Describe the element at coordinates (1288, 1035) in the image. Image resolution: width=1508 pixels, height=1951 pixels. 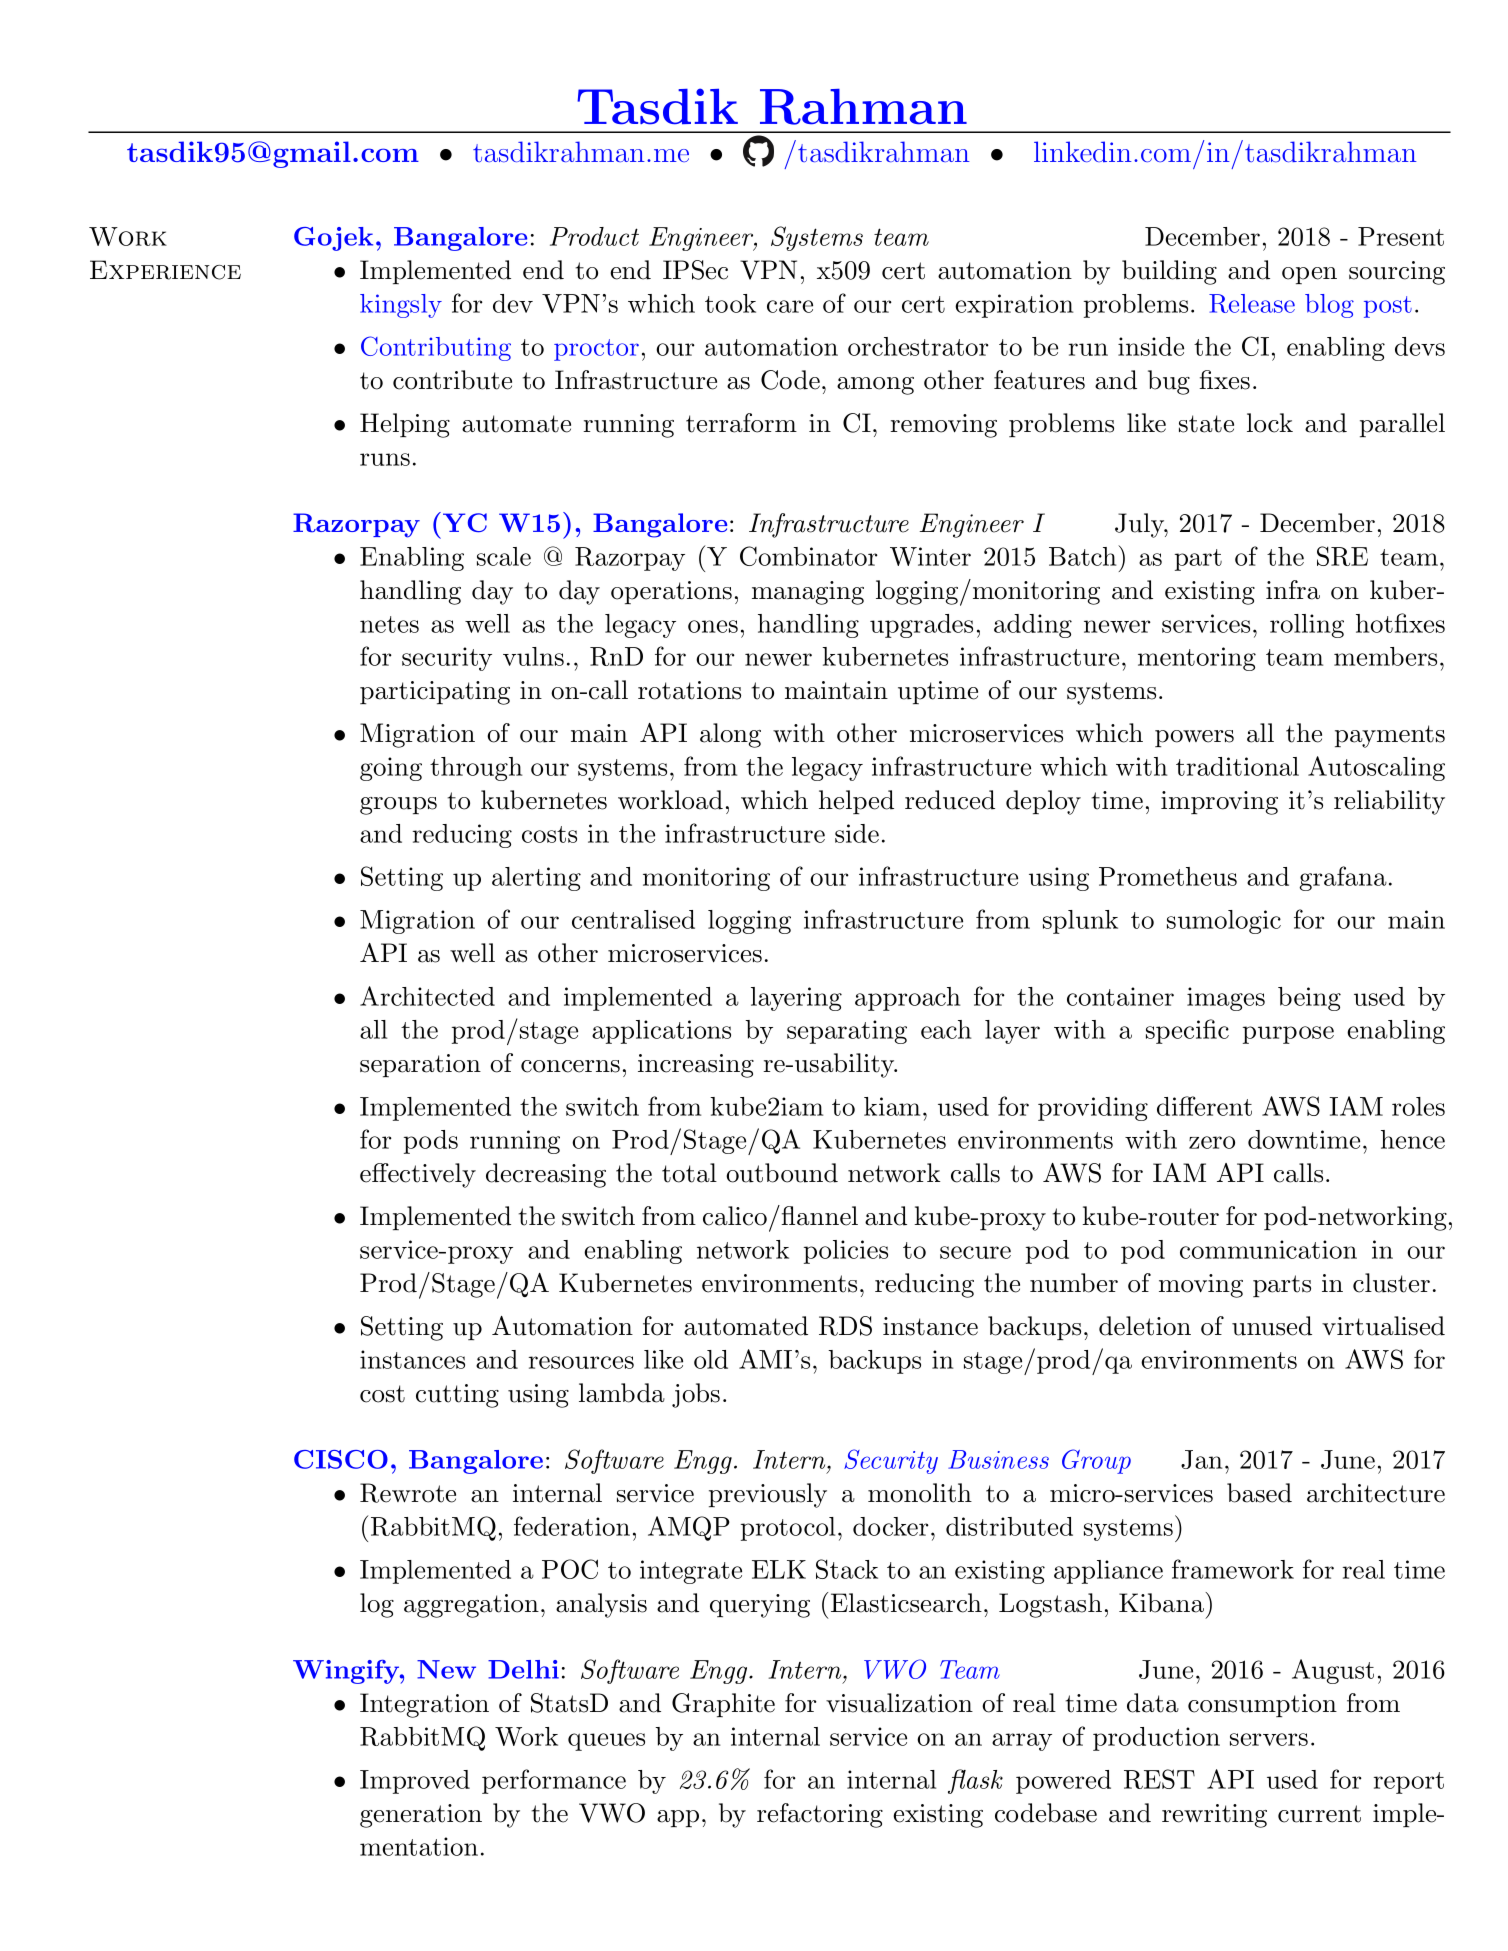
I see `purpose` at that location.
